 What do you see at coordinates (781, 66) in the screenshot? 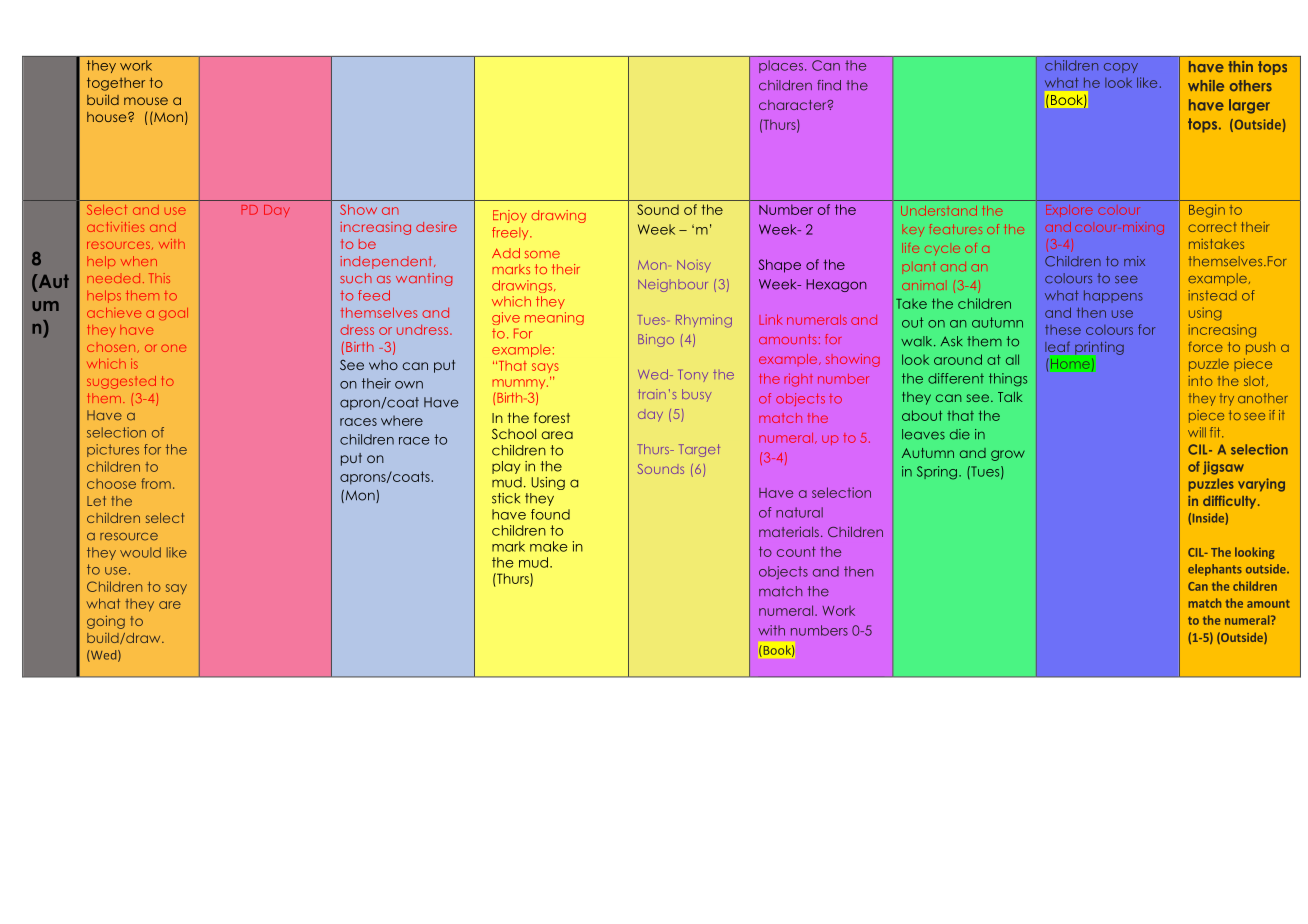
I see `places` at bounding box center [781, 66].
